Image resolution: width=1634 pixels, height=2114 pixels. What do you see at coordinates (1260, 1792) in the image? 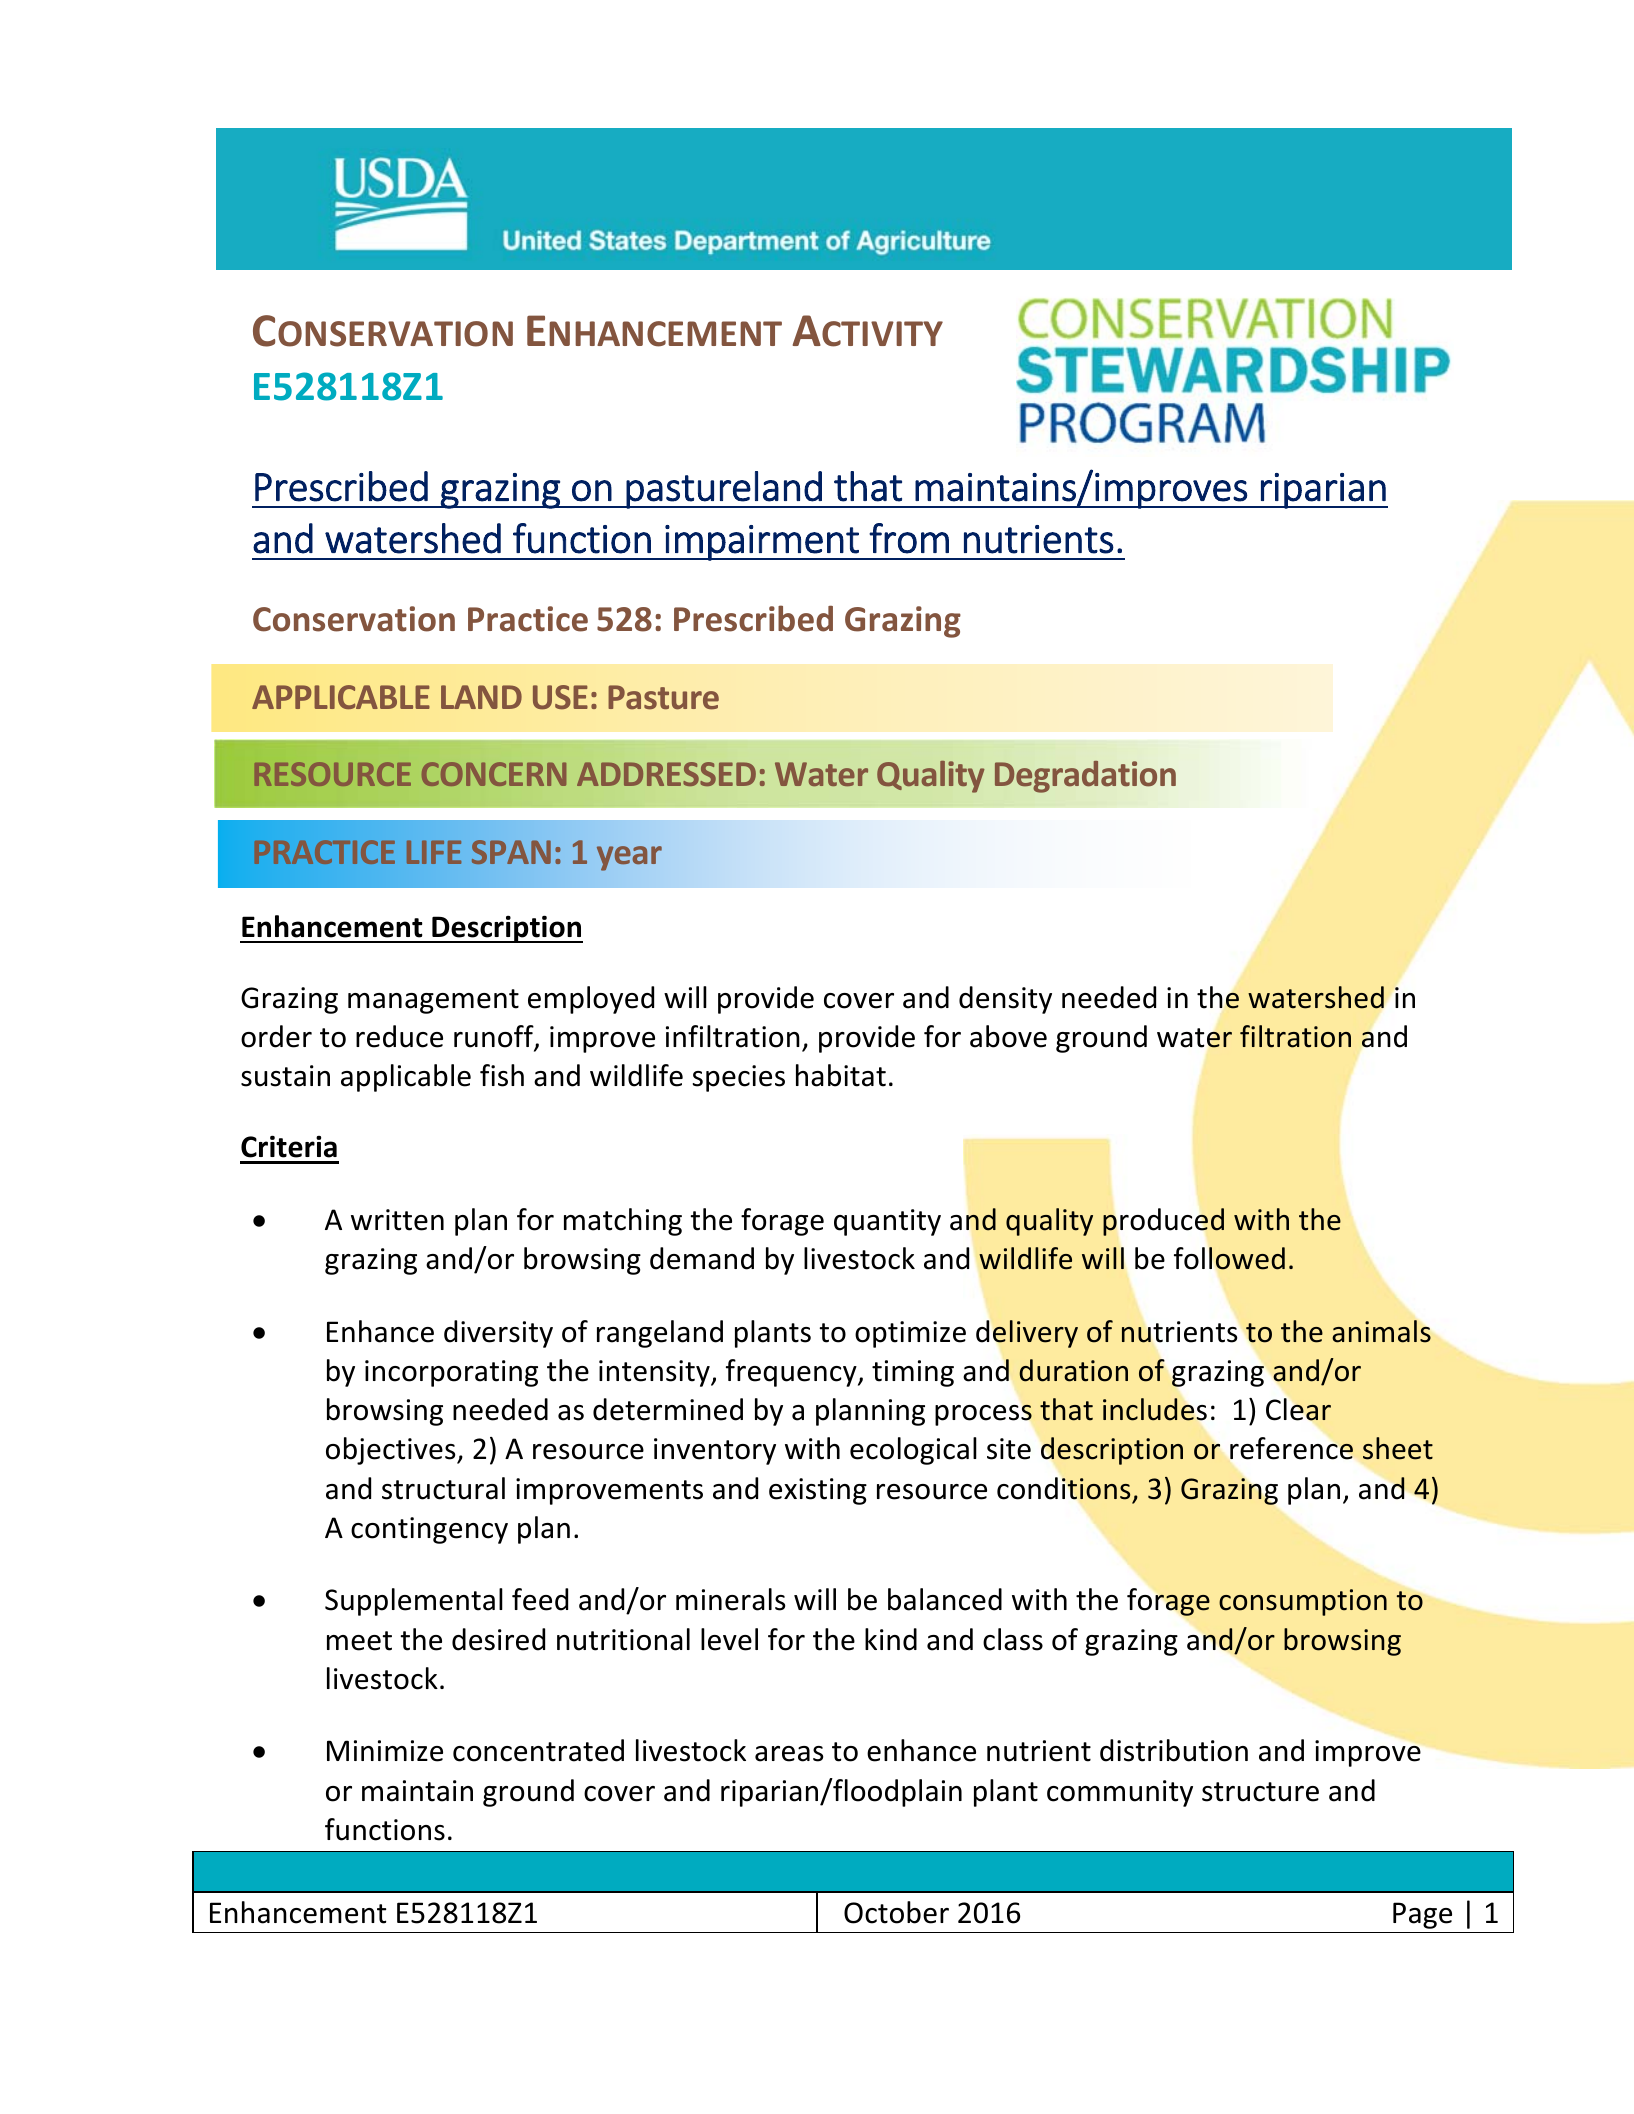
I see `structure` at bounding box center [1260, 1792].
